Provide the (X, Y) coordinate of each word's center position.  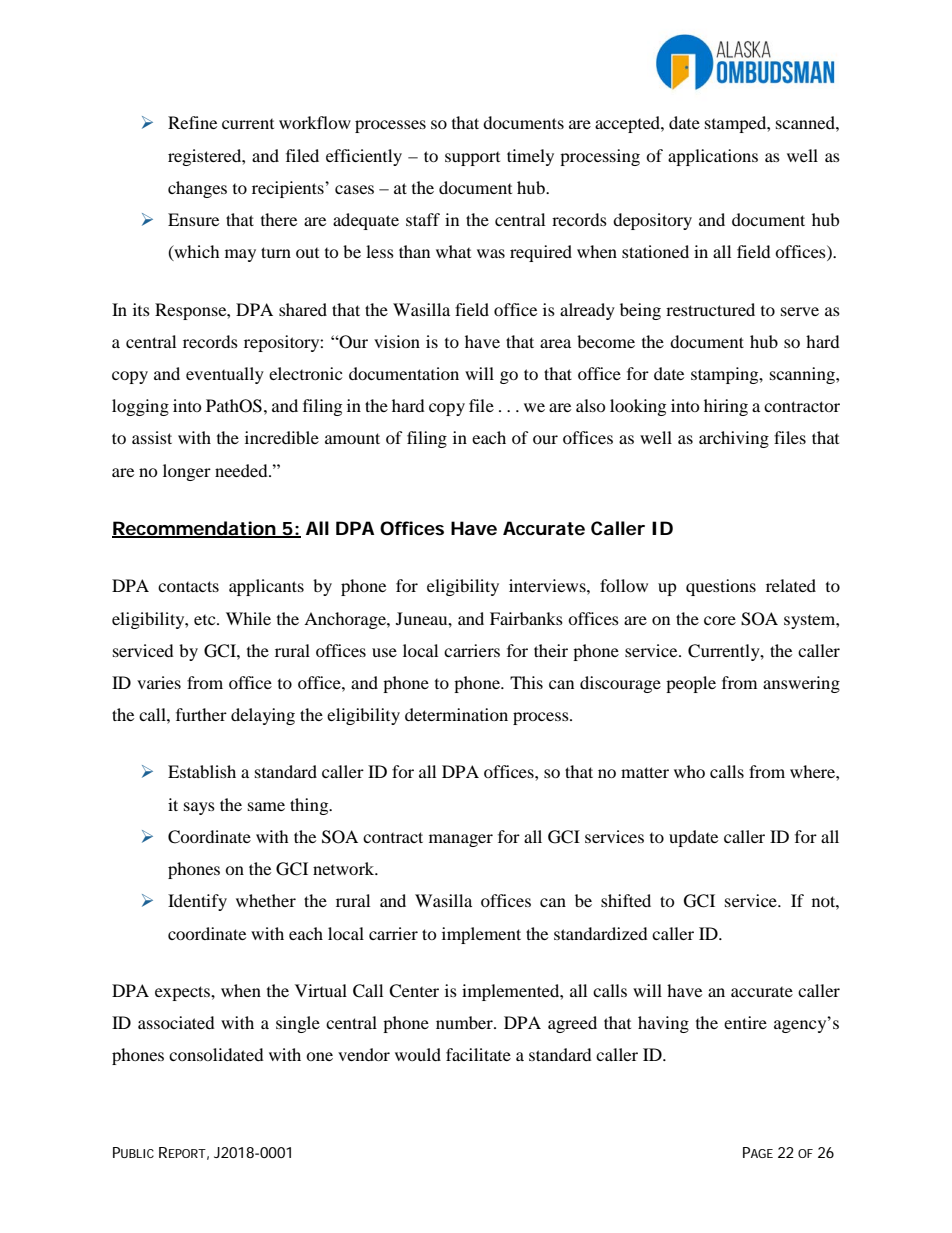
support (472, 159)
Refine (192, 122)
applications (713, 157)
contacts (188, 586)
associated (176, 1022)
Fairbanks (526, 618)
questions (721, 587)
